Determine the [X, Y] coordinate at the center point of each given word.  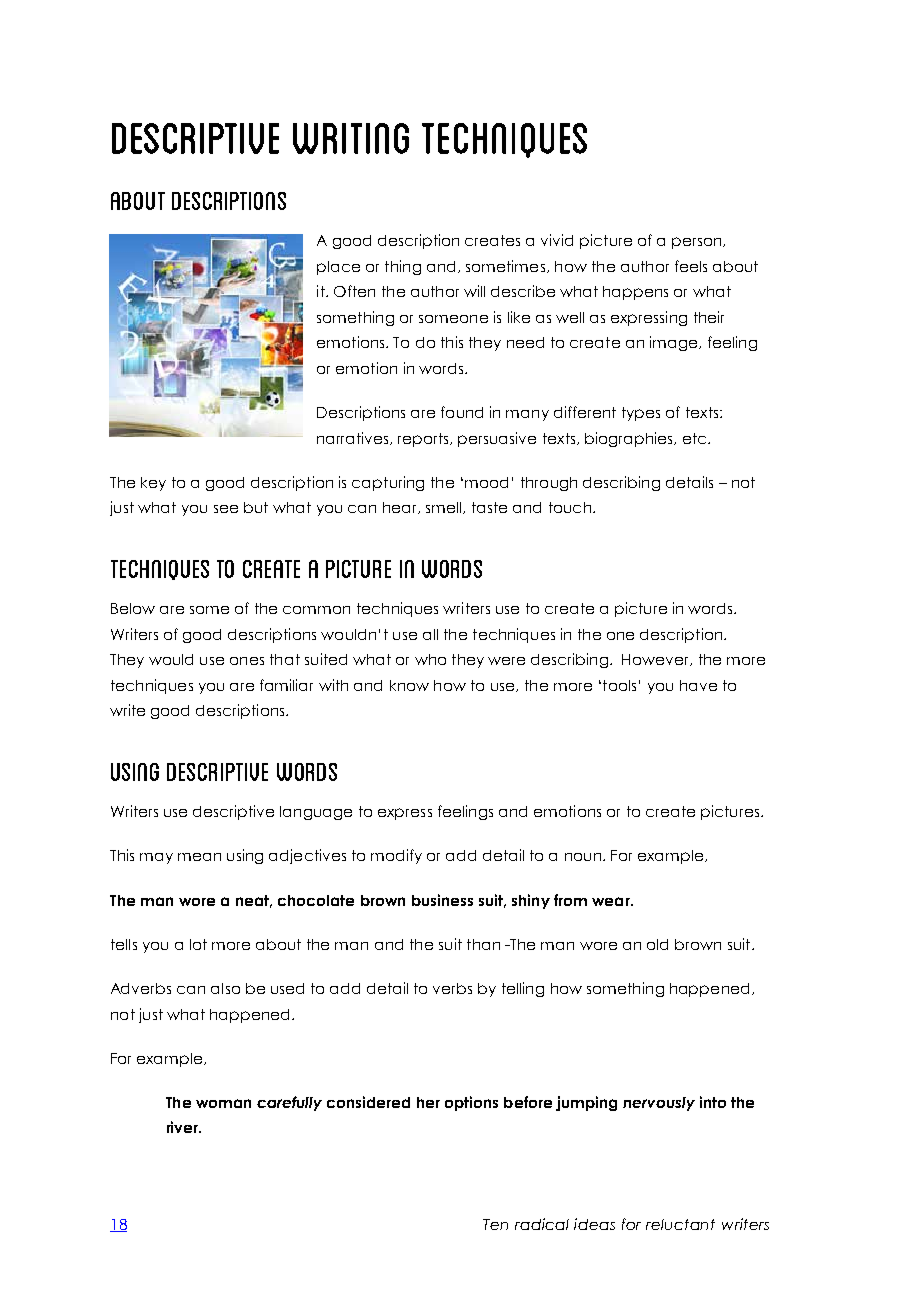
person [698, 243]
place [338, 268]
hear [401, 508]
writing [351, 138]
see [226, 509]
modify [396, 856]
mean [199, 857]
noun [584, 857]
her [428, 1102]
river [184, 1127]
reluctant [680, 1224]
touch [570, 507]
